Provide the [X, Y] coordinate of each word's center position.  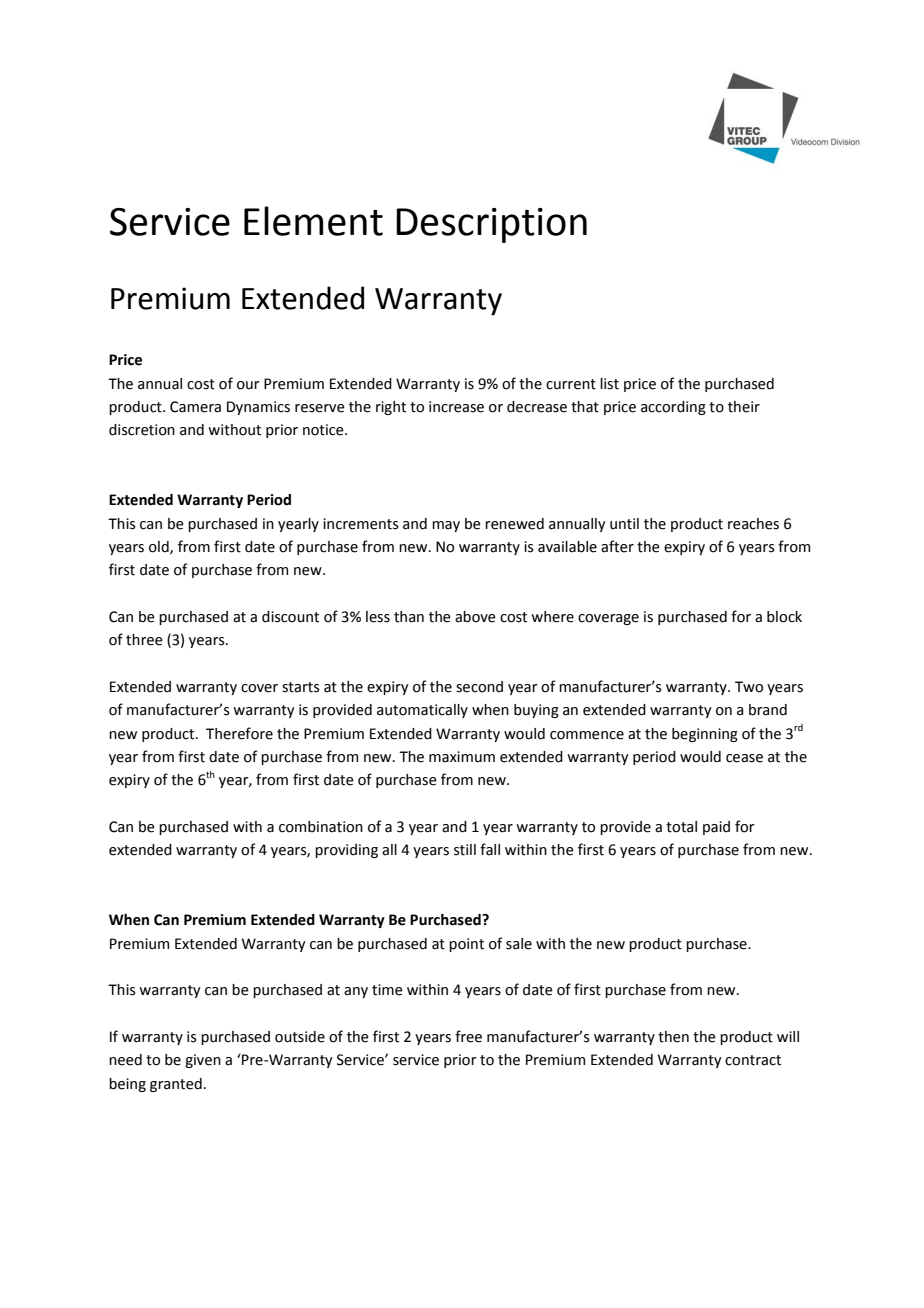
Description [491, 225]
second [479, 687]
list [609, 384]
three [144, 640]
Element [313, 221]
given [203, 1061]
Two [749, 687]
